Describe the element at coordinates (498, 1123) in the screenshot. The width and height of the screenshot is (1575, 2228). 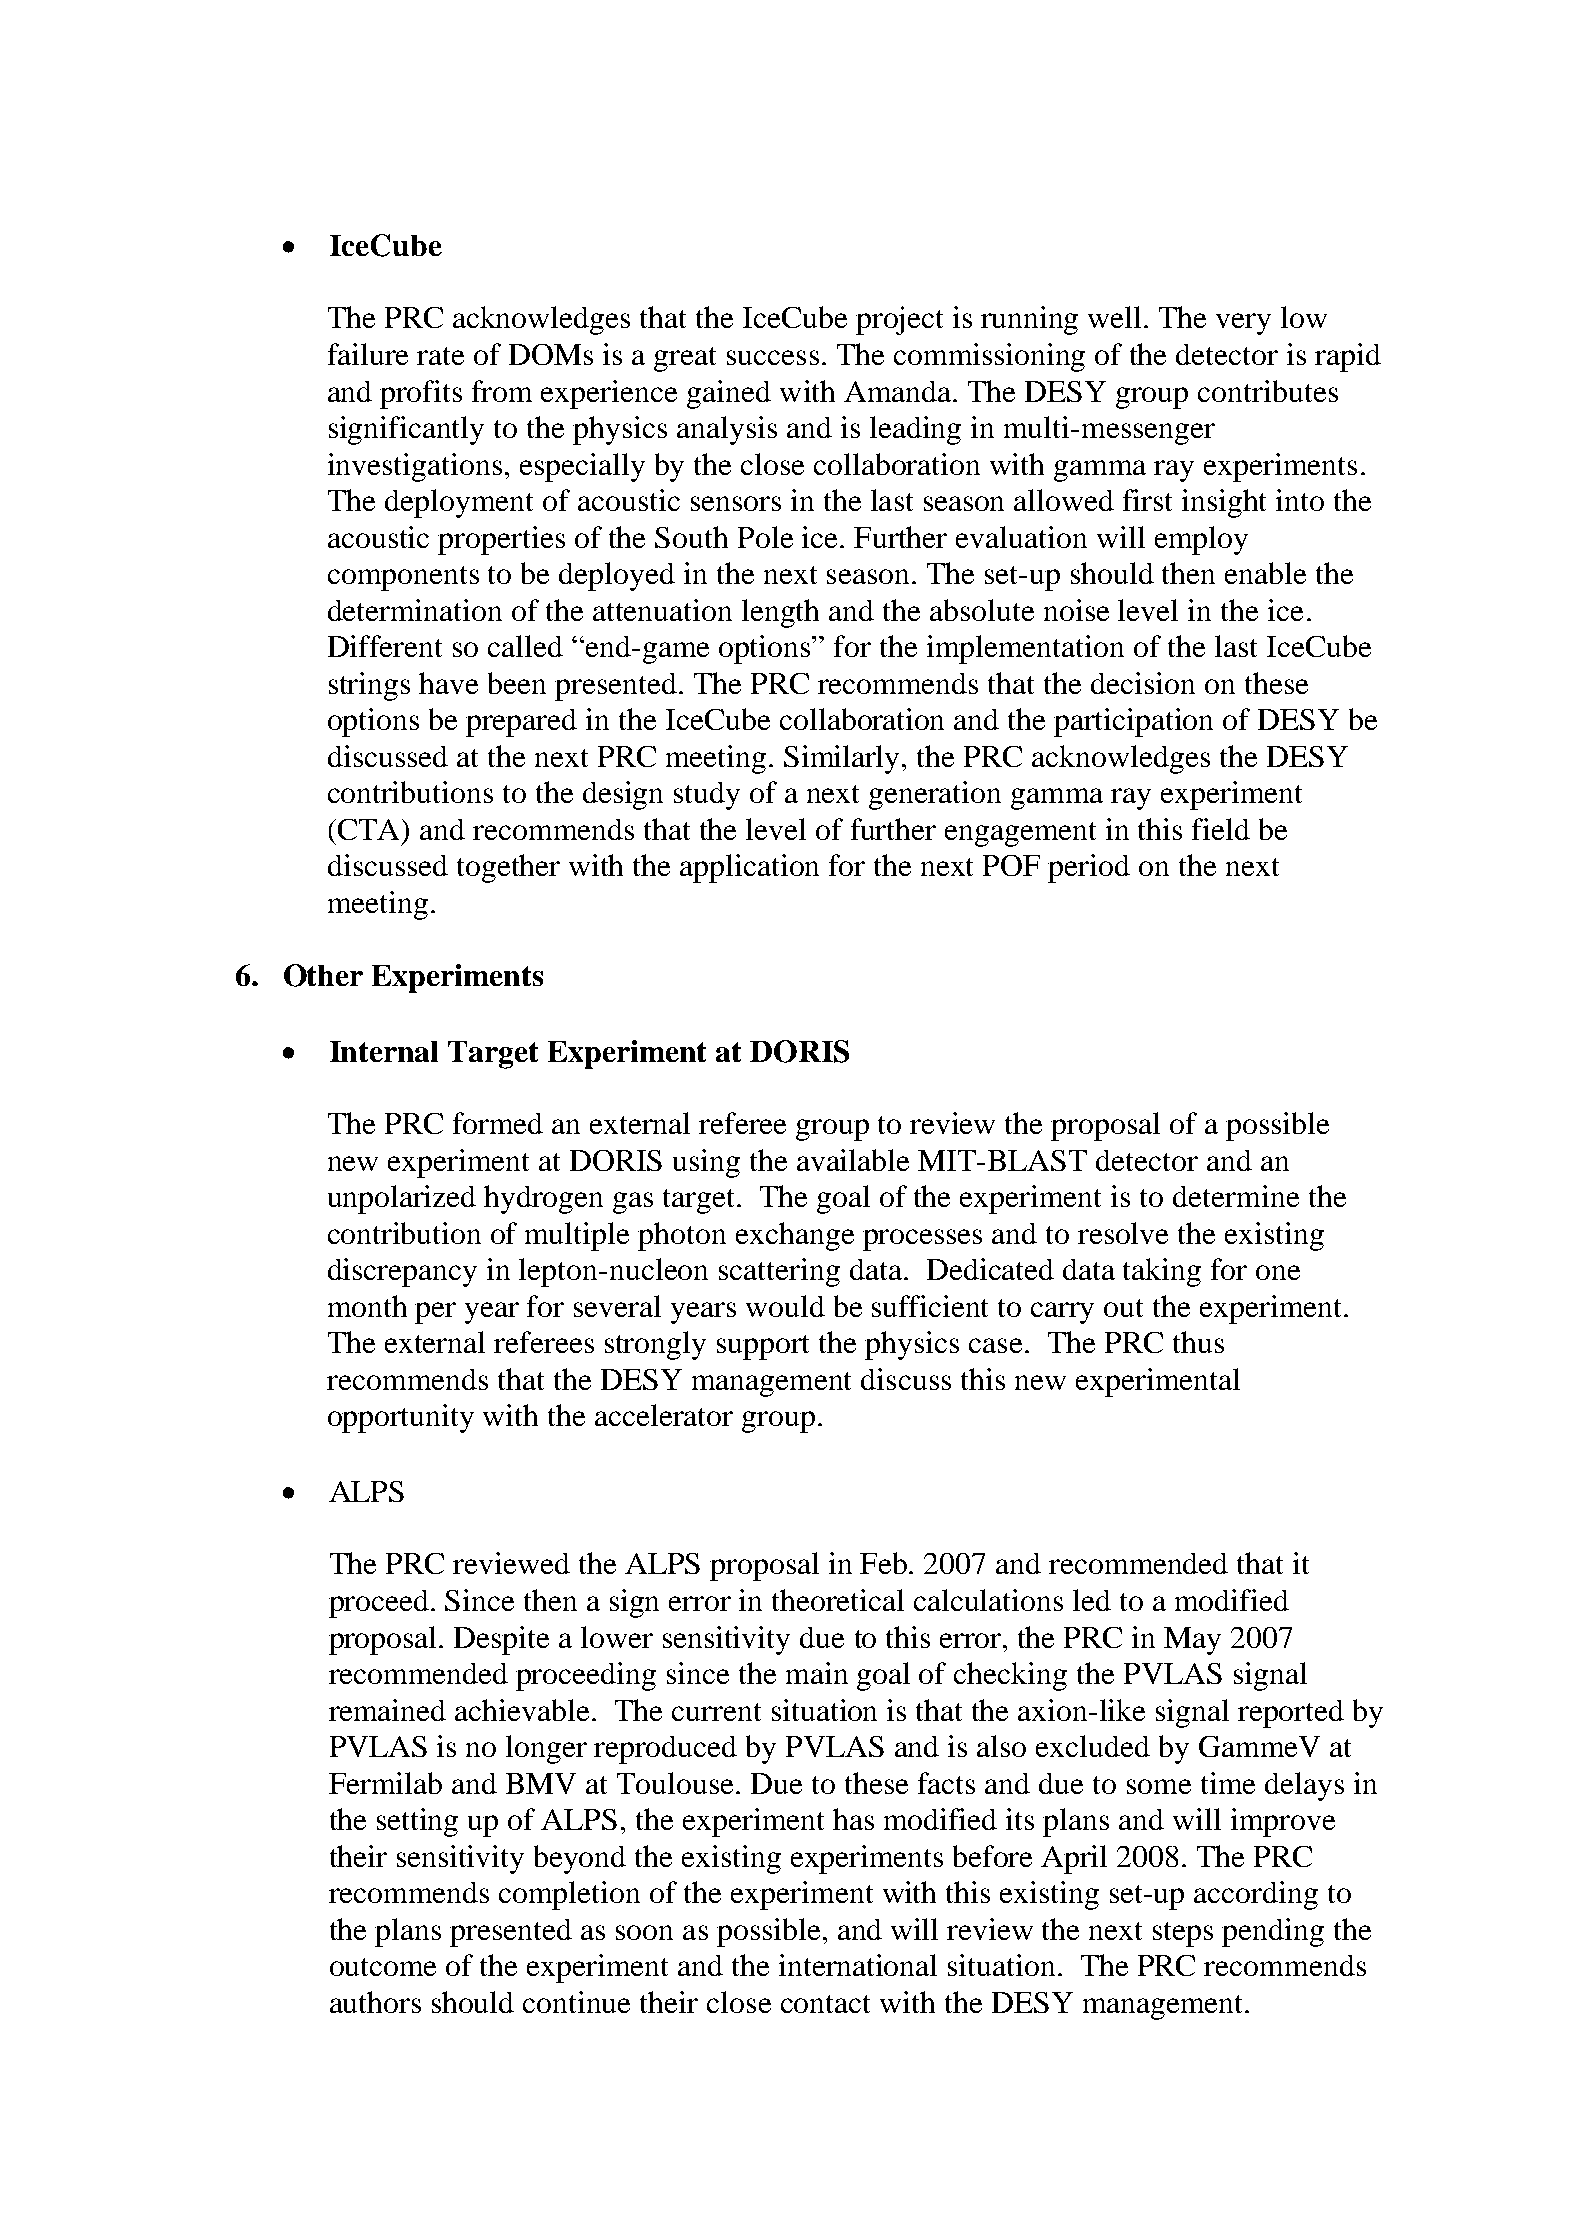
I see `formed` at that location.
